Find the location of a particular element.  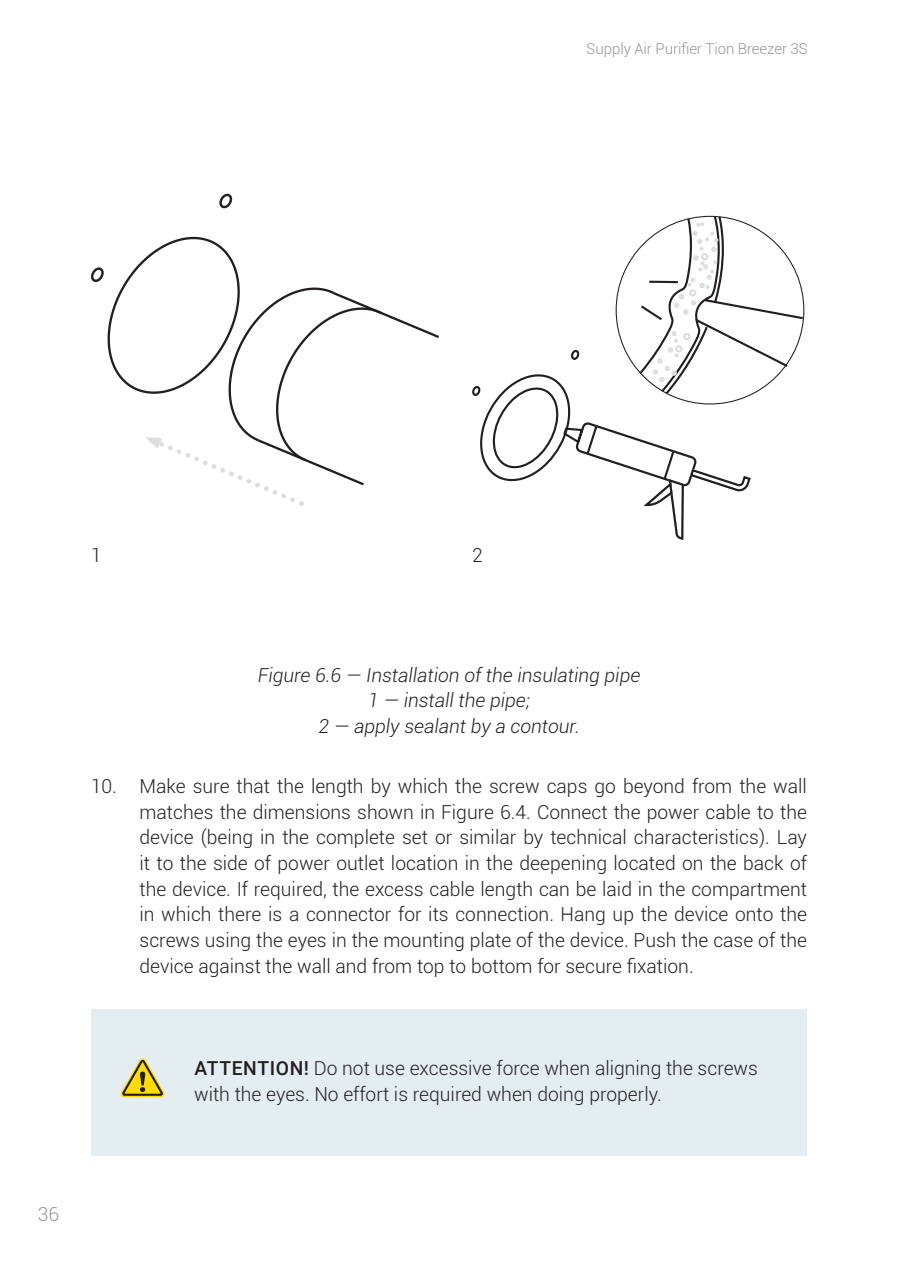

with is located at coordinates (211, 1093).
